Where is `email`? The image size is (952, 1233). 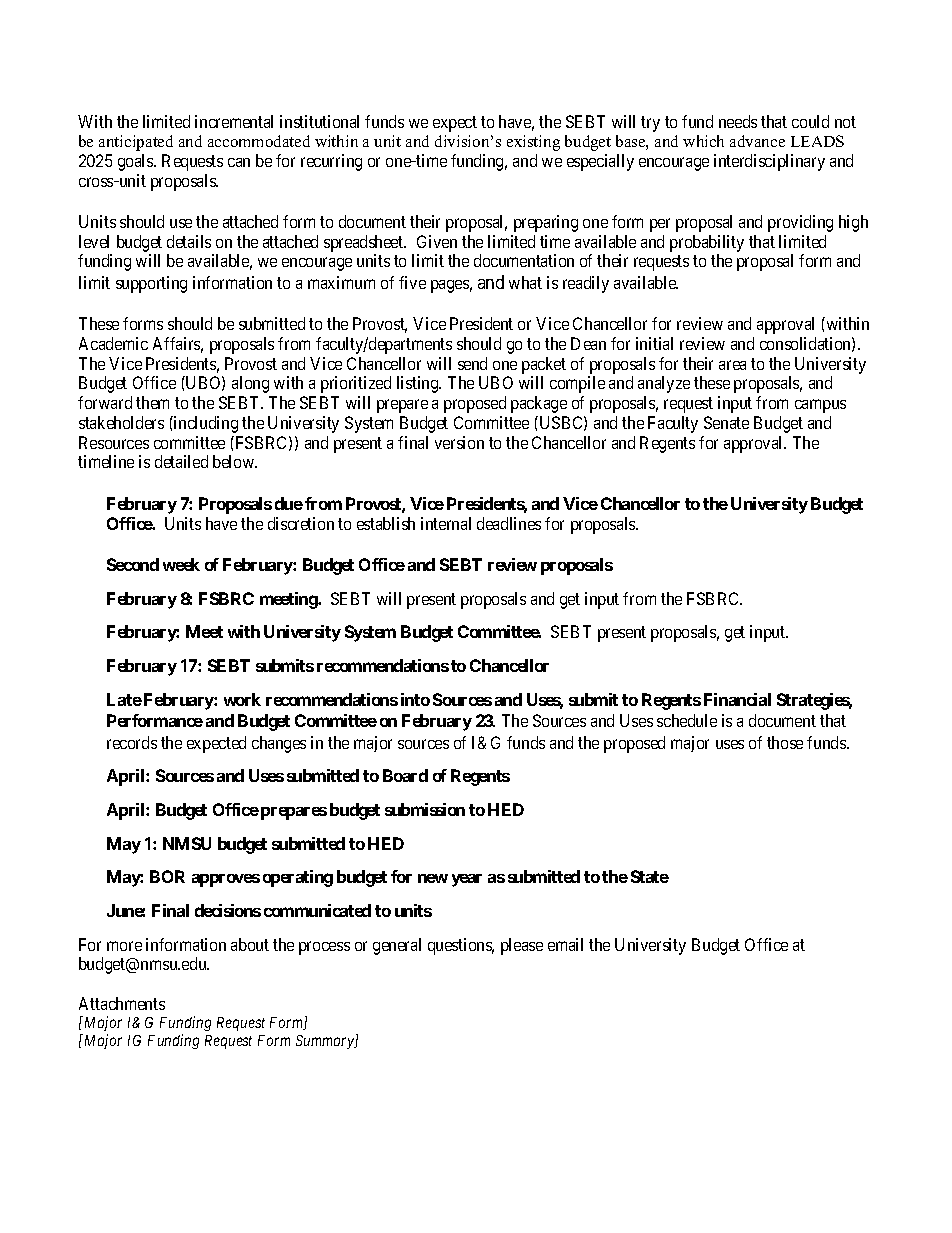
email is located at coordinates (565, 944).
